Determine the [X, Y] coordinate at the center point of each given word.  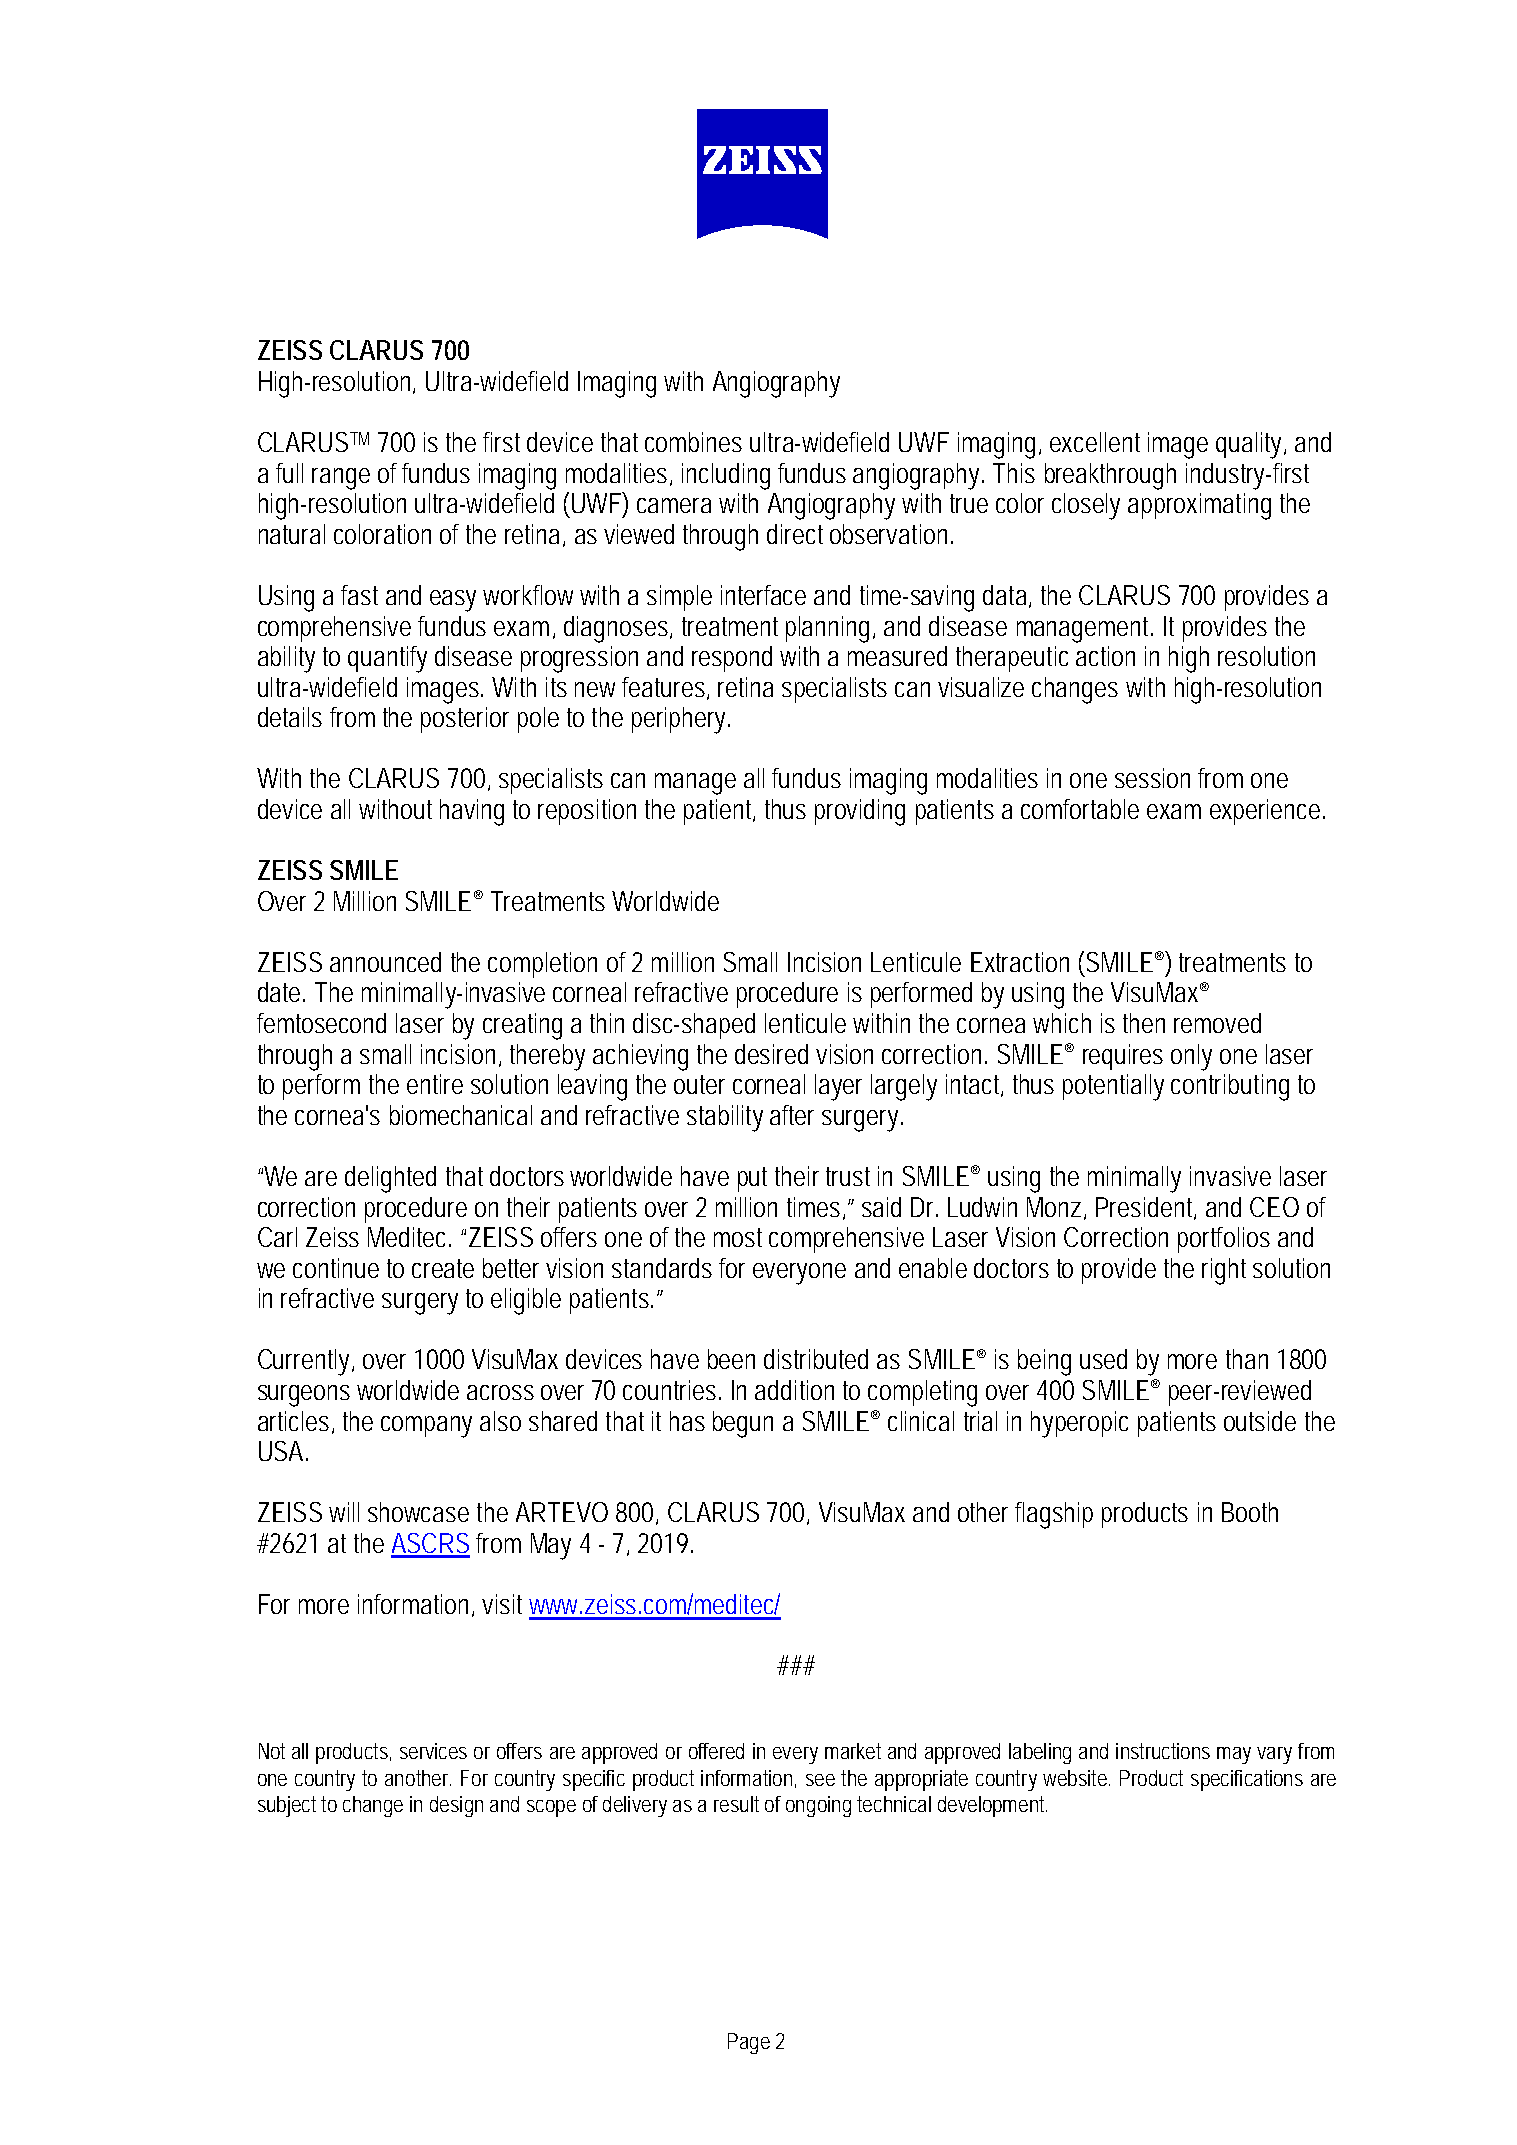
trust [848, 1176]
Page [749, 2043]
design [456, 1806]
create [443, 1268]
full [289, 473]
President [1146, 1208]
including [726, 476]
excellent [1095, 442]
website [1076, 1778]
